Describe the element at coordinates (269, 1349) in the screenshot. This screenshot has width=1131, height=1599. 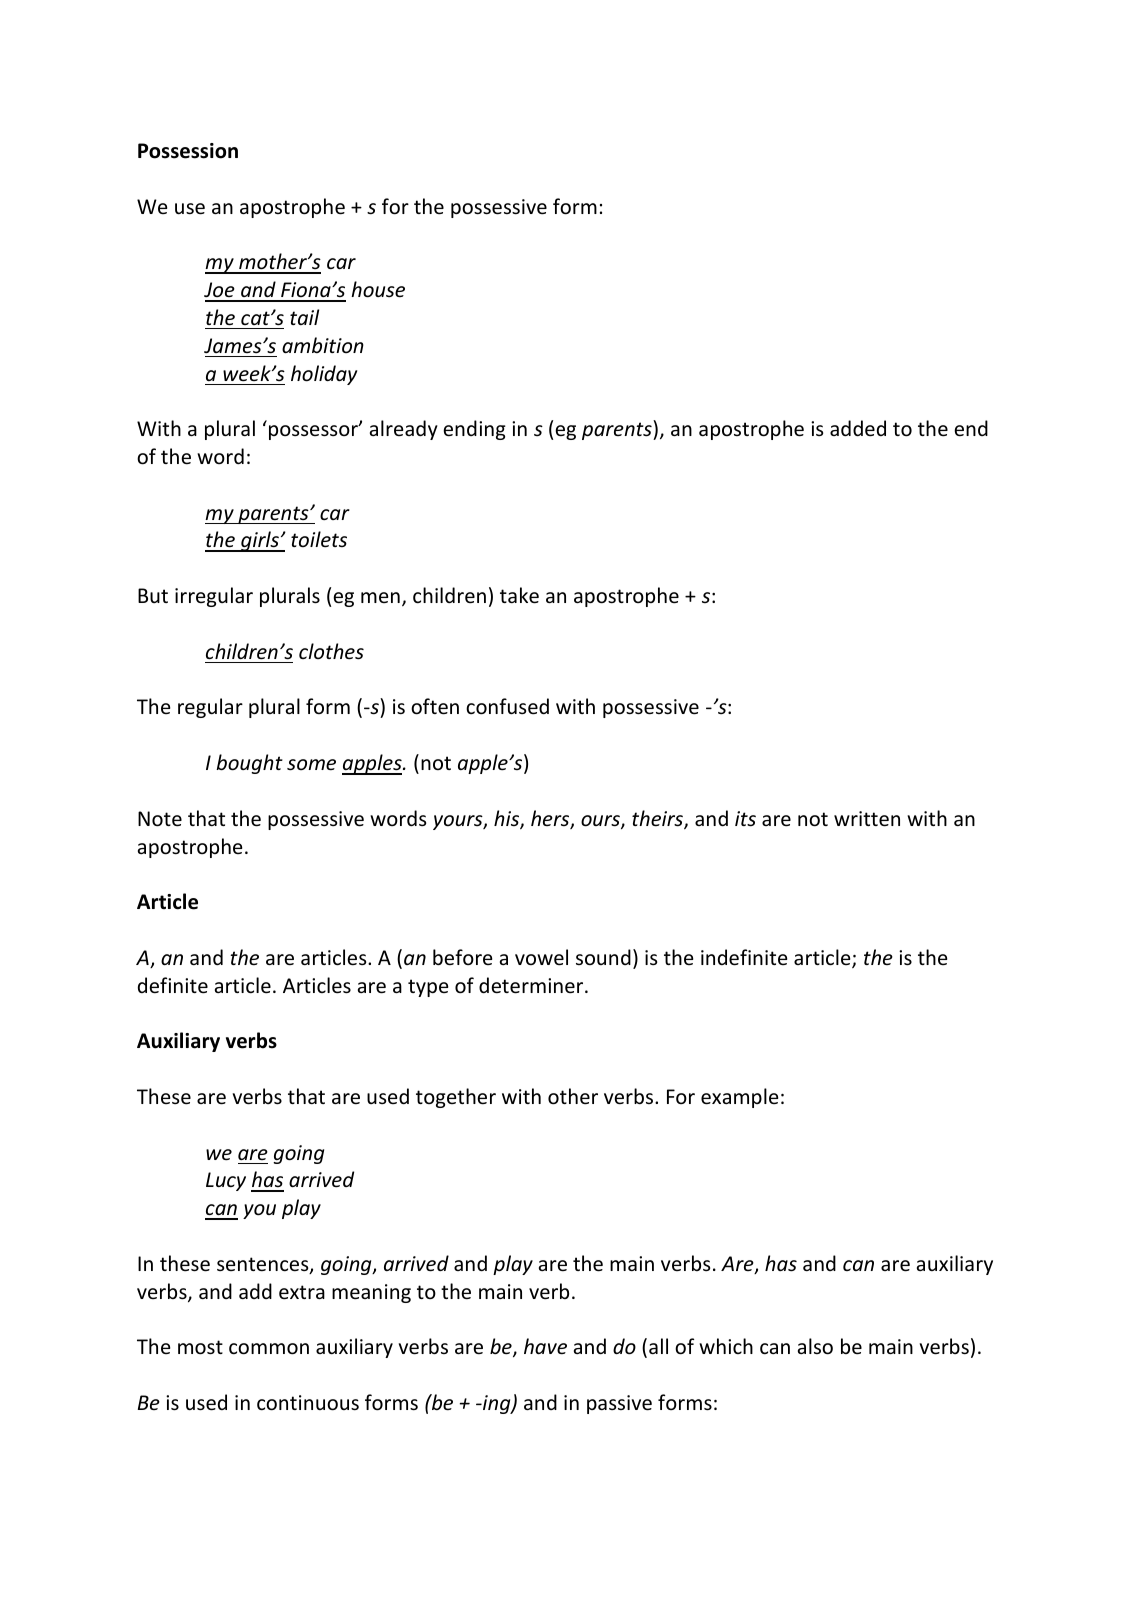
I see `common` at that location.
